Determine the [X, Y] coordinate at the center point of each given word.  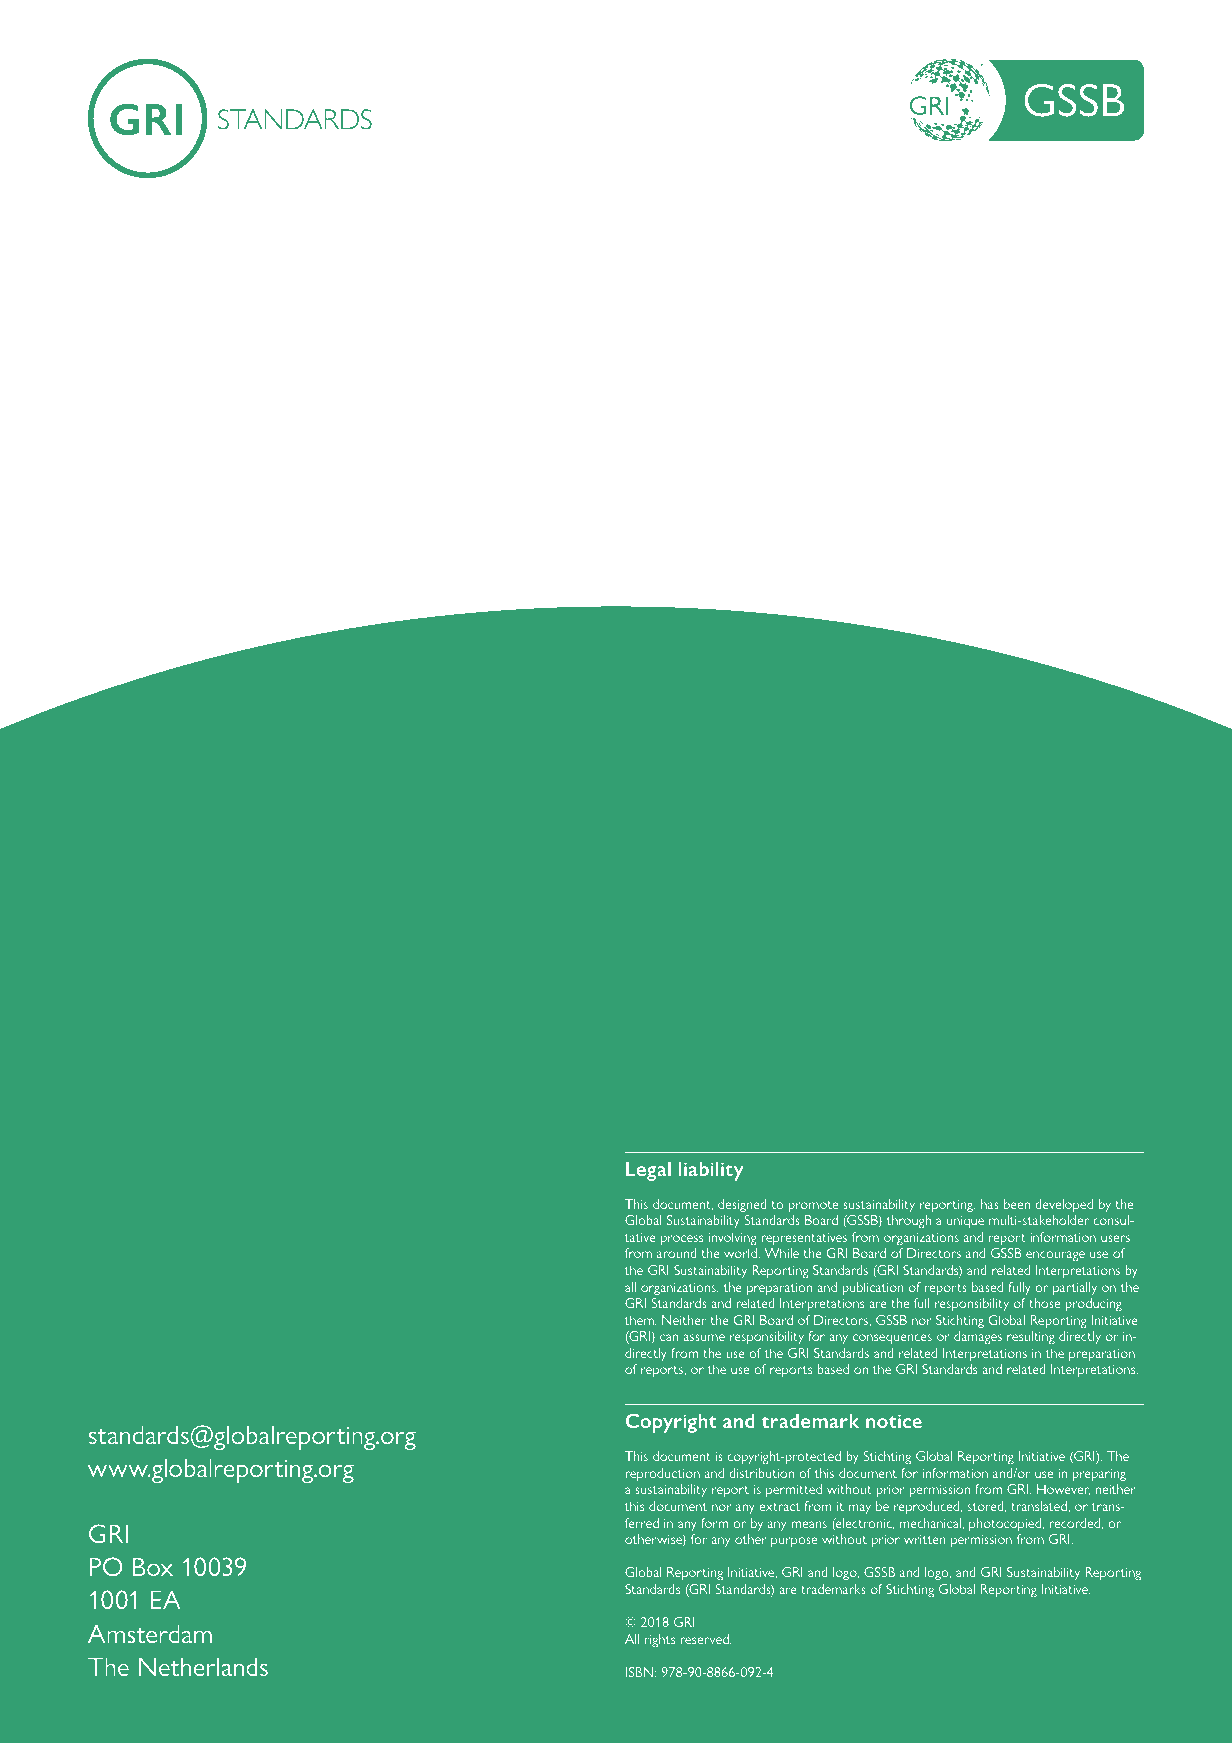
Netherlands [203, 1666]
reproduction [662, 1474]
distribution [761, 1473]
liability [711, 1171]
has [990, 1204]
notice [894, 1421]
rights [660, 1640]
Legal [648, 1171]
